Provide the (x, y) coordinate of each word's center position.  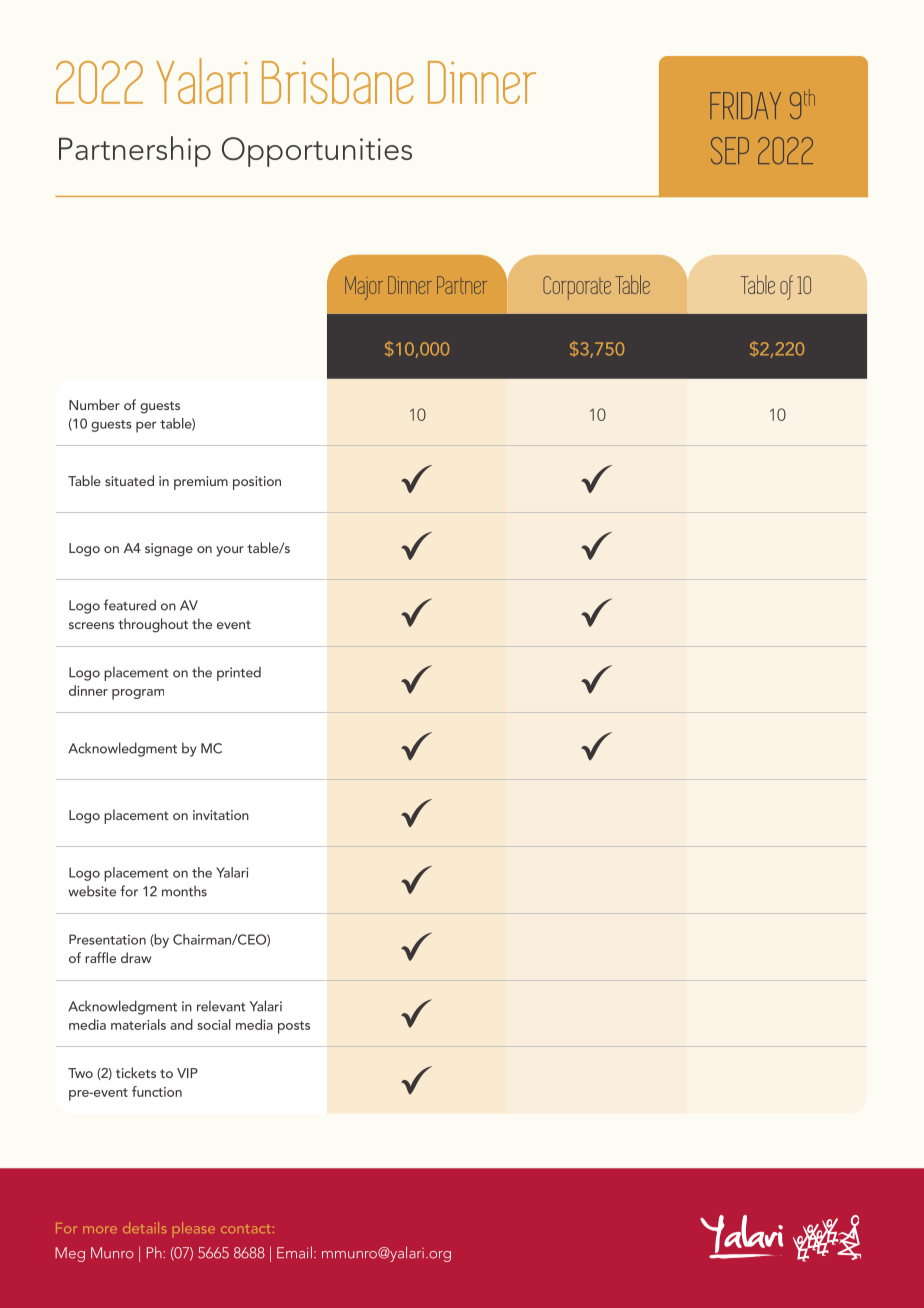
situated (129, 480)
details (144, 1227)
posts (294, 1027)
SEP (730, 150)
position (257, 483)
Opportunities (317, 152)
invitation (221, 815)
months (184, 891)
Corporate (577, 288)
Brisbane (338, 81)
